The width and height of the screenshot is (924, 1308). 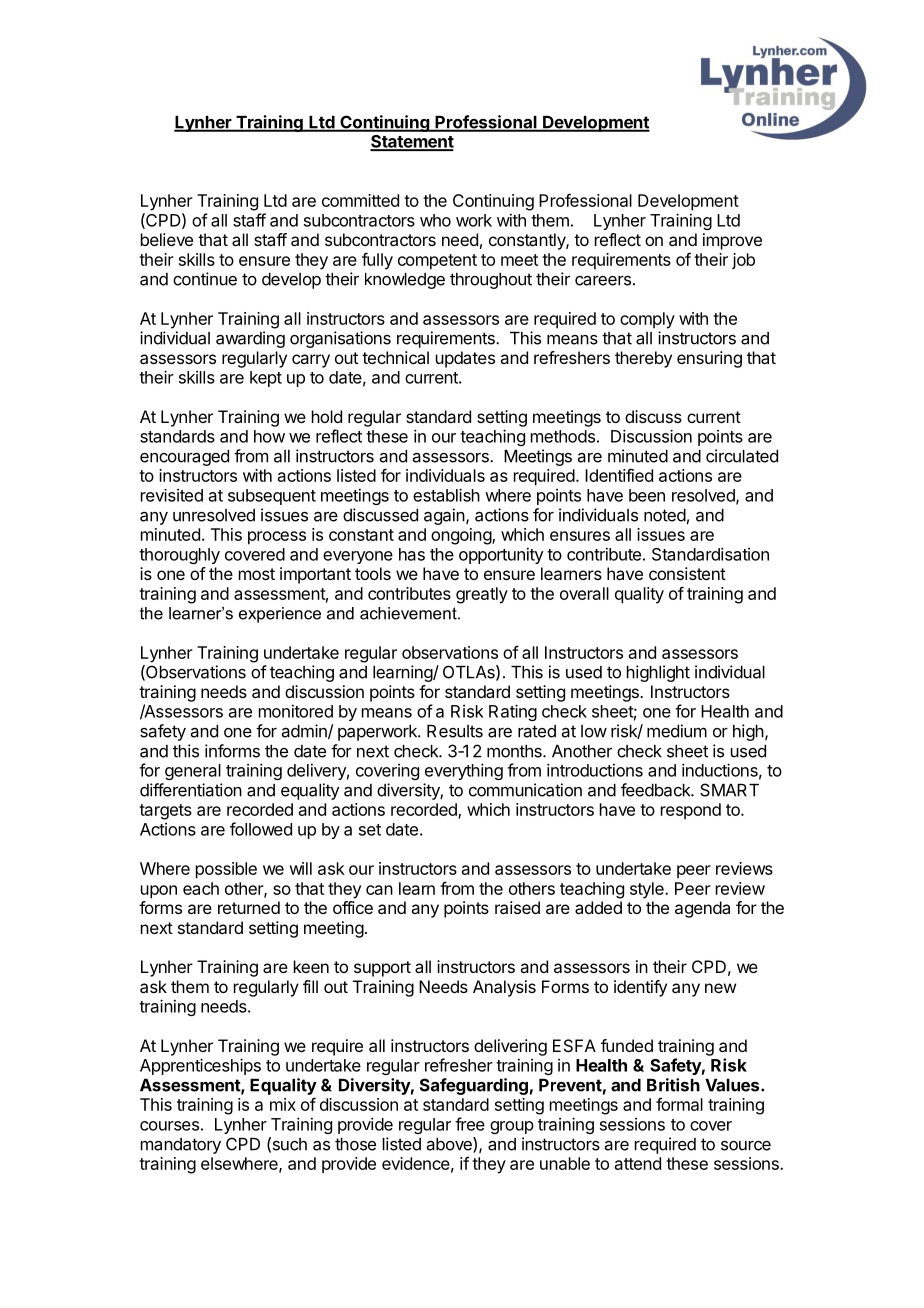 I want to click on process, so click(x=277, y=538).
